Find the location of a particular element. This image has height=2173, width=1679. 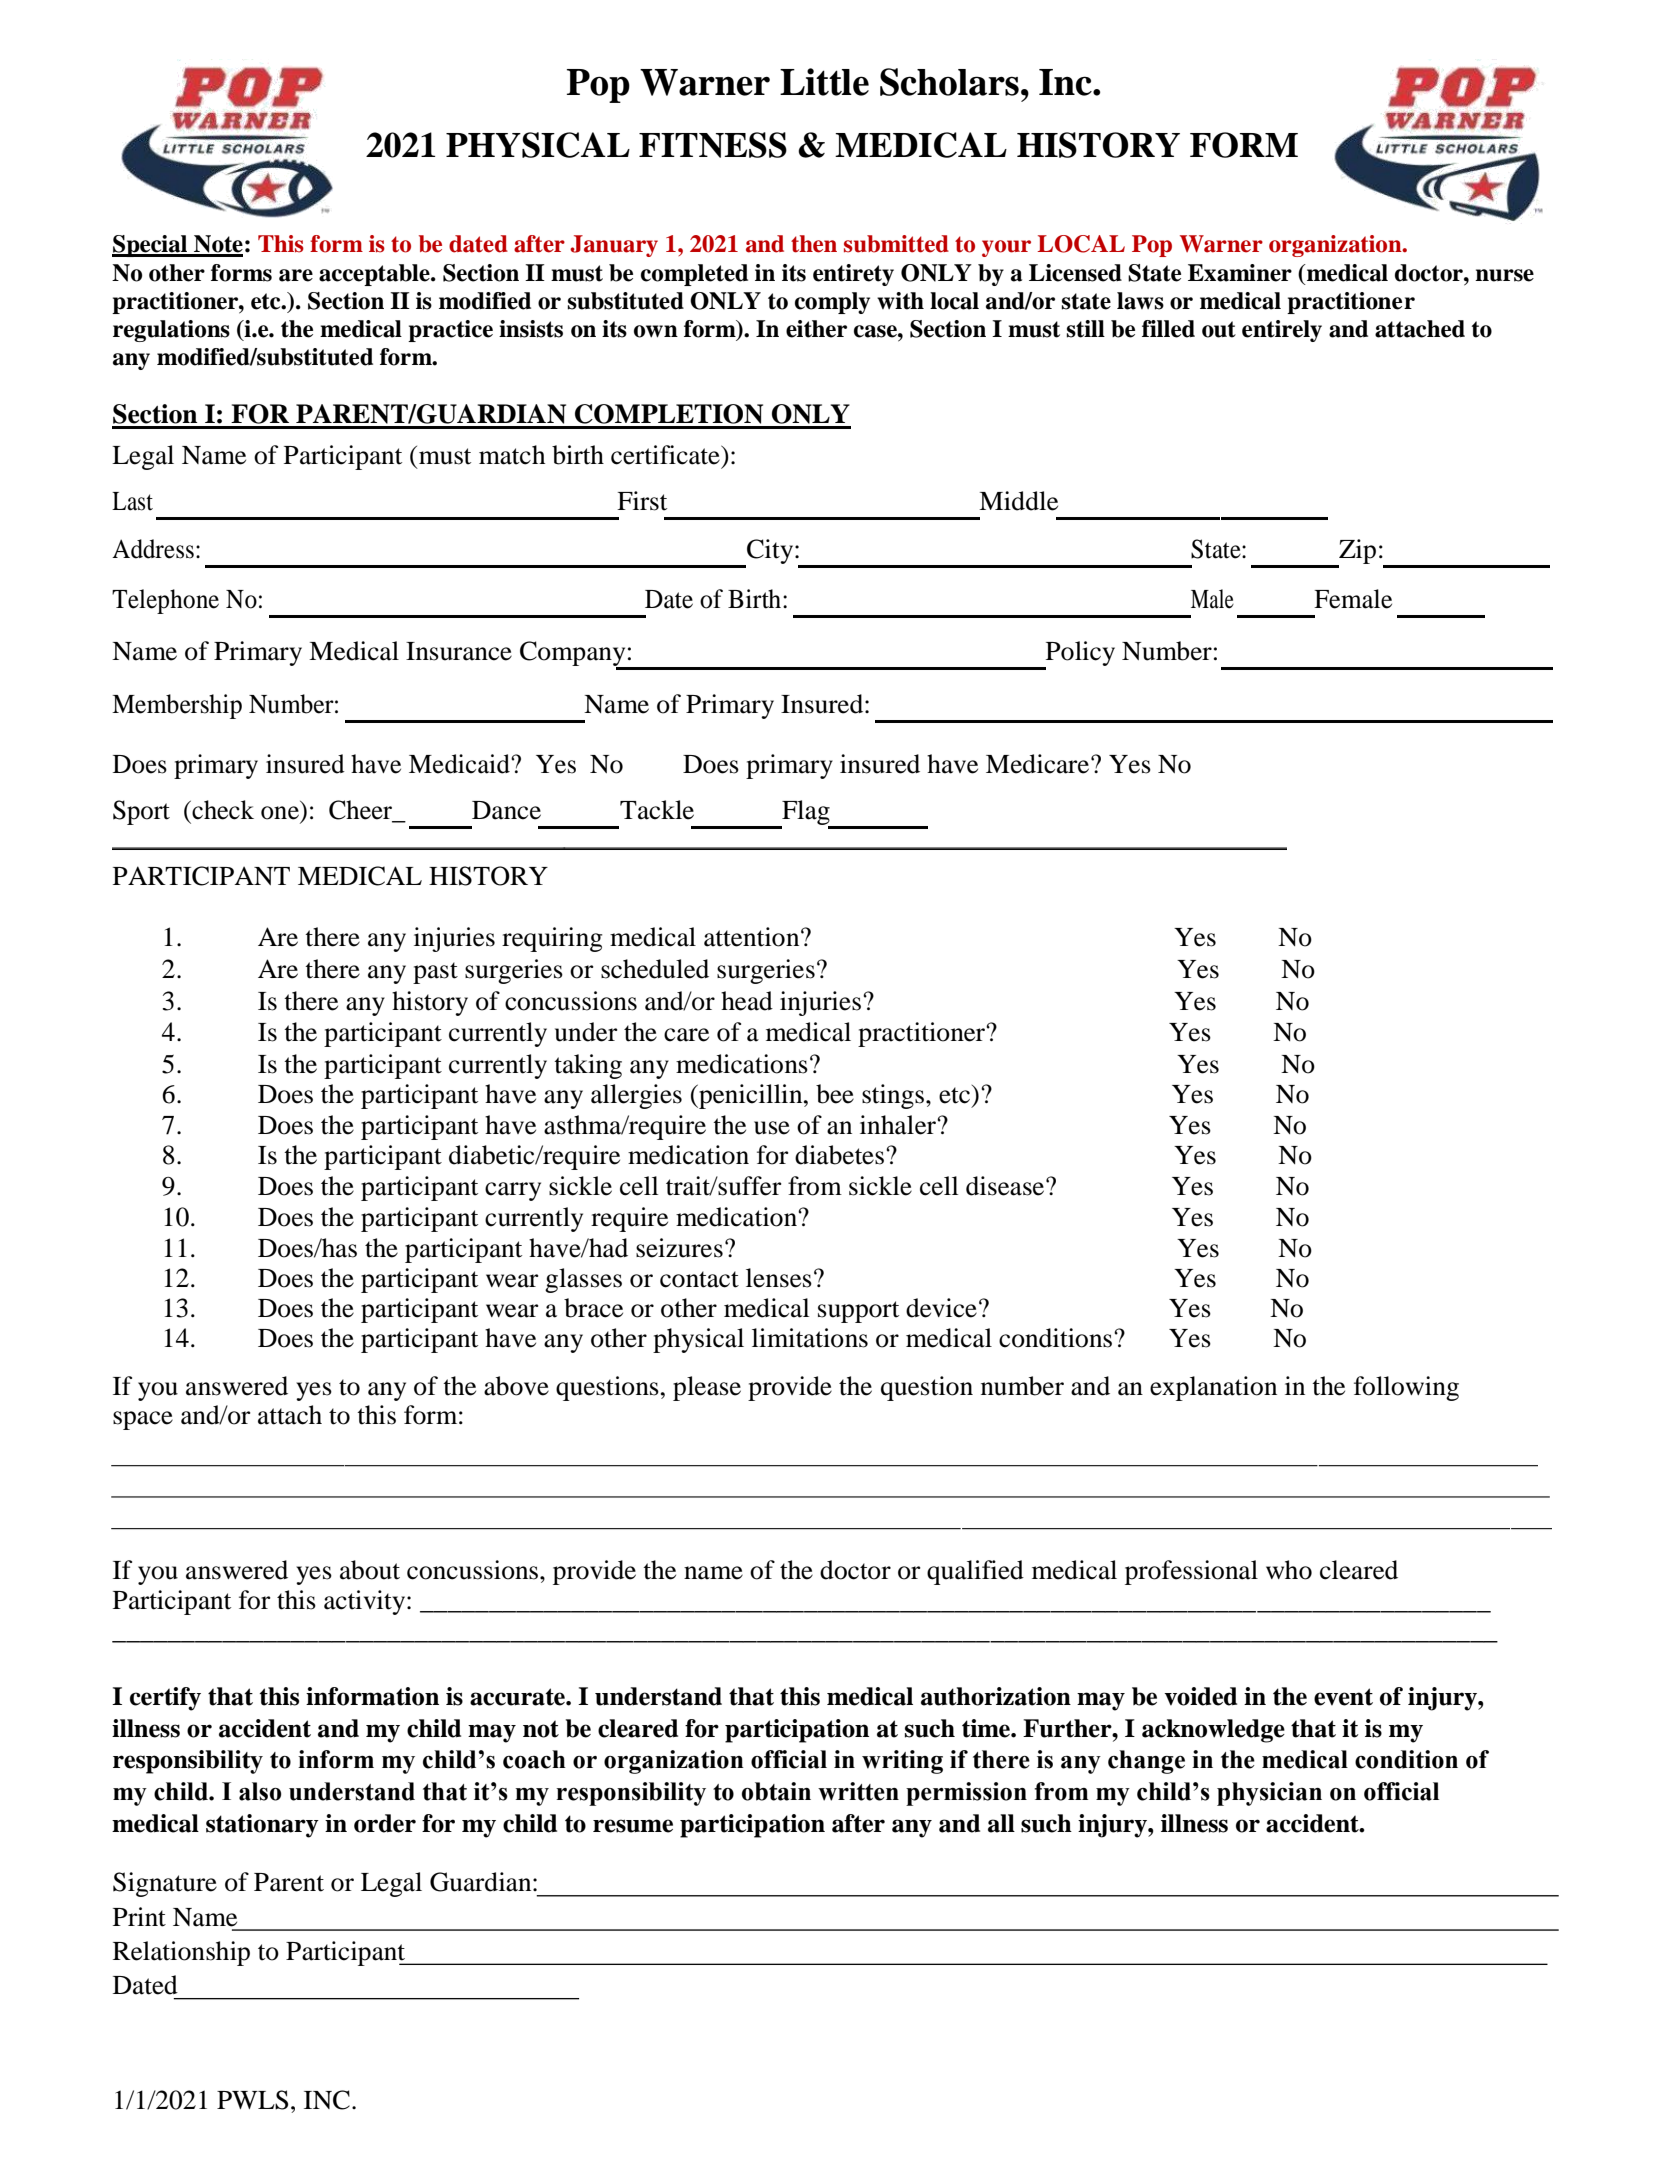

space is located at coordinates (143, 1420).
